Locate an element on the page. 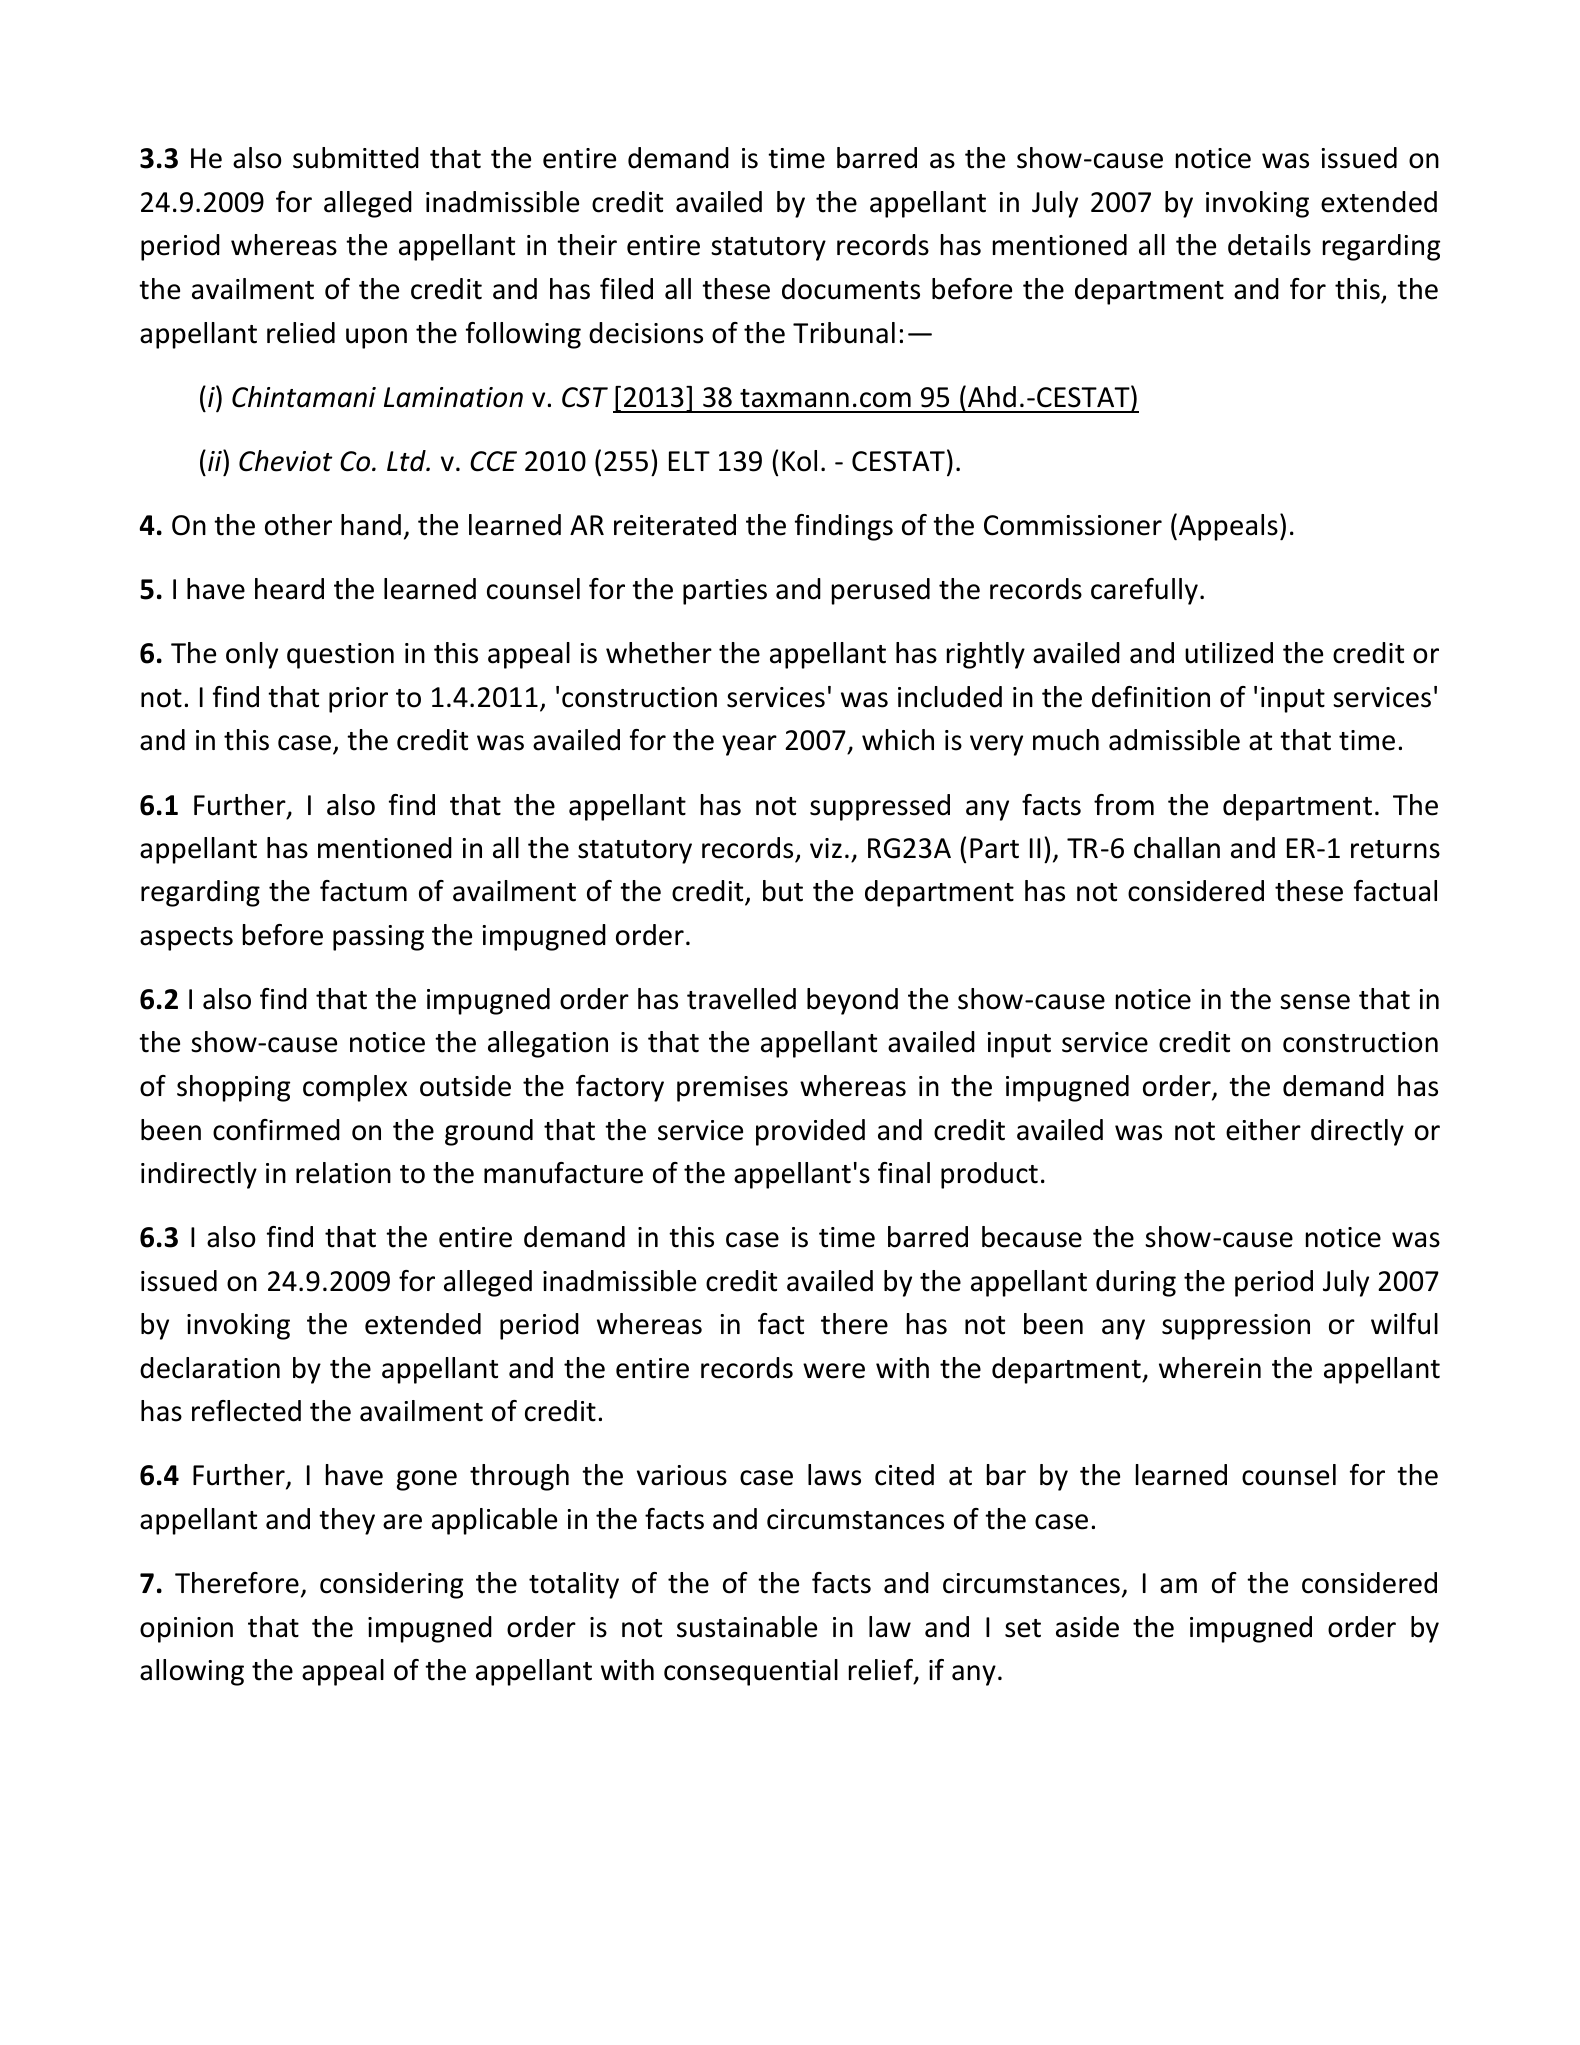  provided is located at coordinates (810, 1132).
